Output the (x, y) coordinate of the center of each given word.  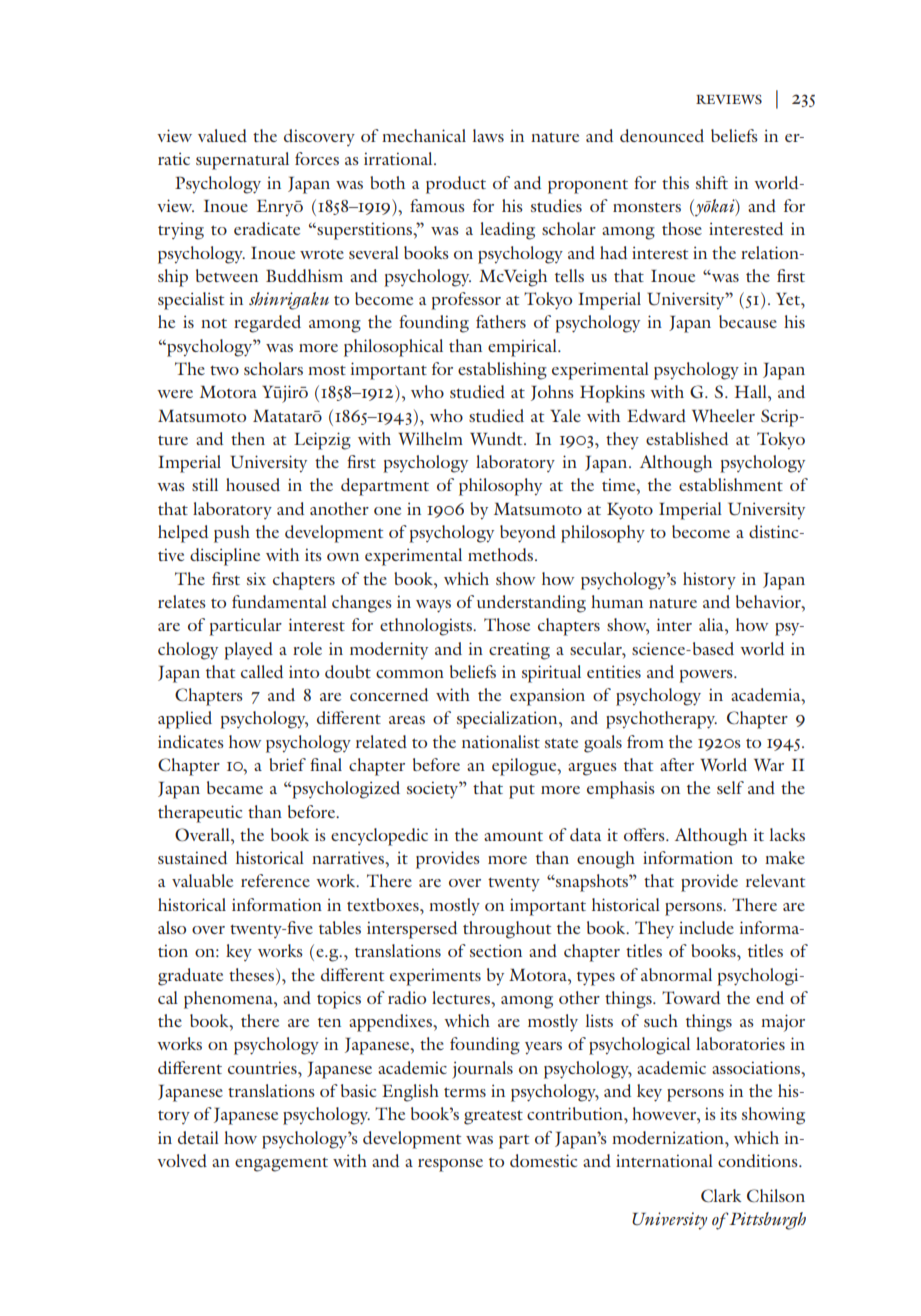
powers (707, 676)
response (450, 1165)
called (262, 671)
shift (712, 182)
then (248, 438)
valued (222, 135)
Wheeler (723, 415)
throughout (507, 930)
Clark (721, 1196)
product (456, 185)
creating (519, 651)
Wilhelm (430, 438)
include (706, 927)
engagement (281, 1164)
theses (251, 974)
